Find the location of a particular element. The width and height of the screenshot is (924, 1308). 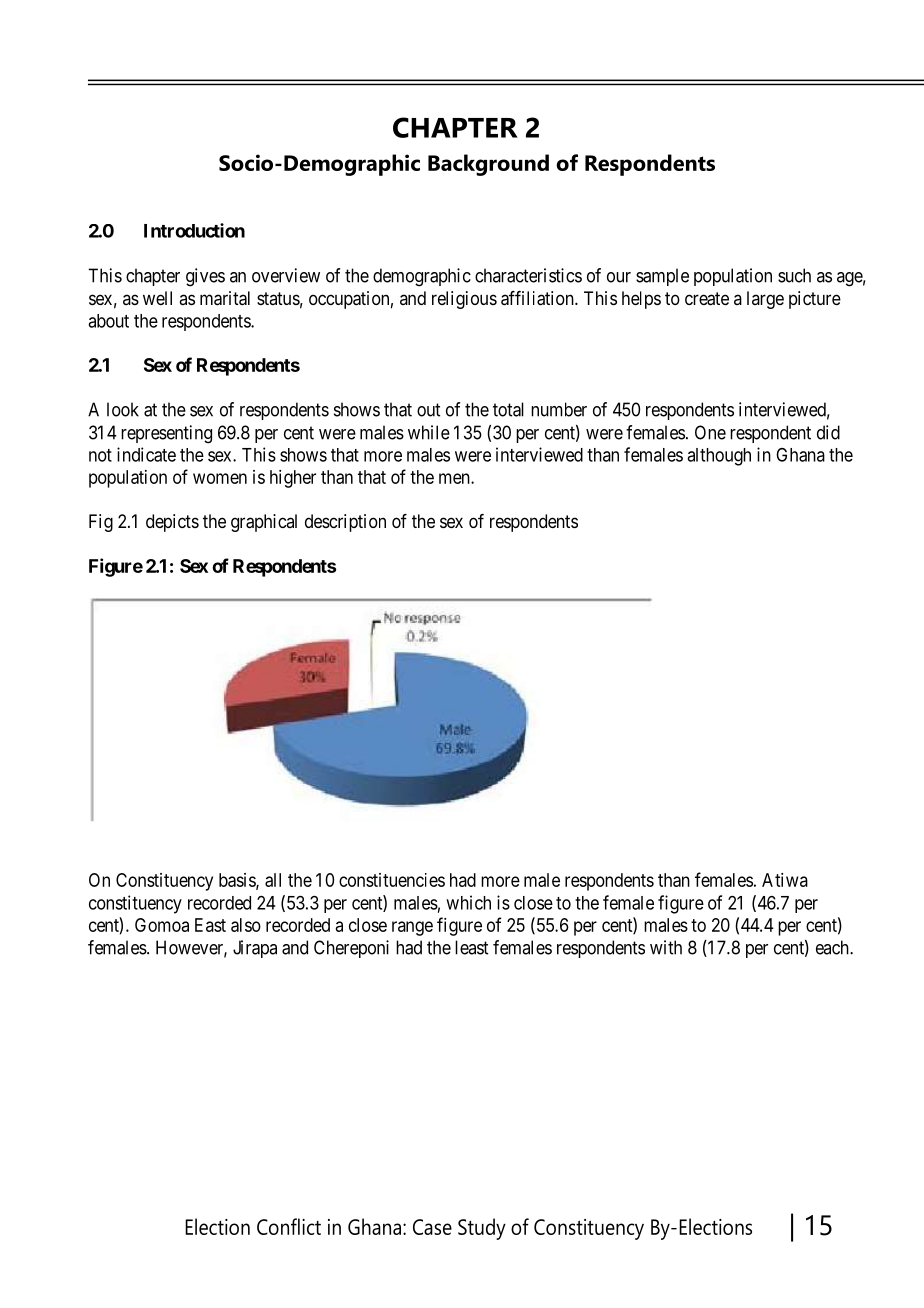

with is located at coordinates (666, 947).
